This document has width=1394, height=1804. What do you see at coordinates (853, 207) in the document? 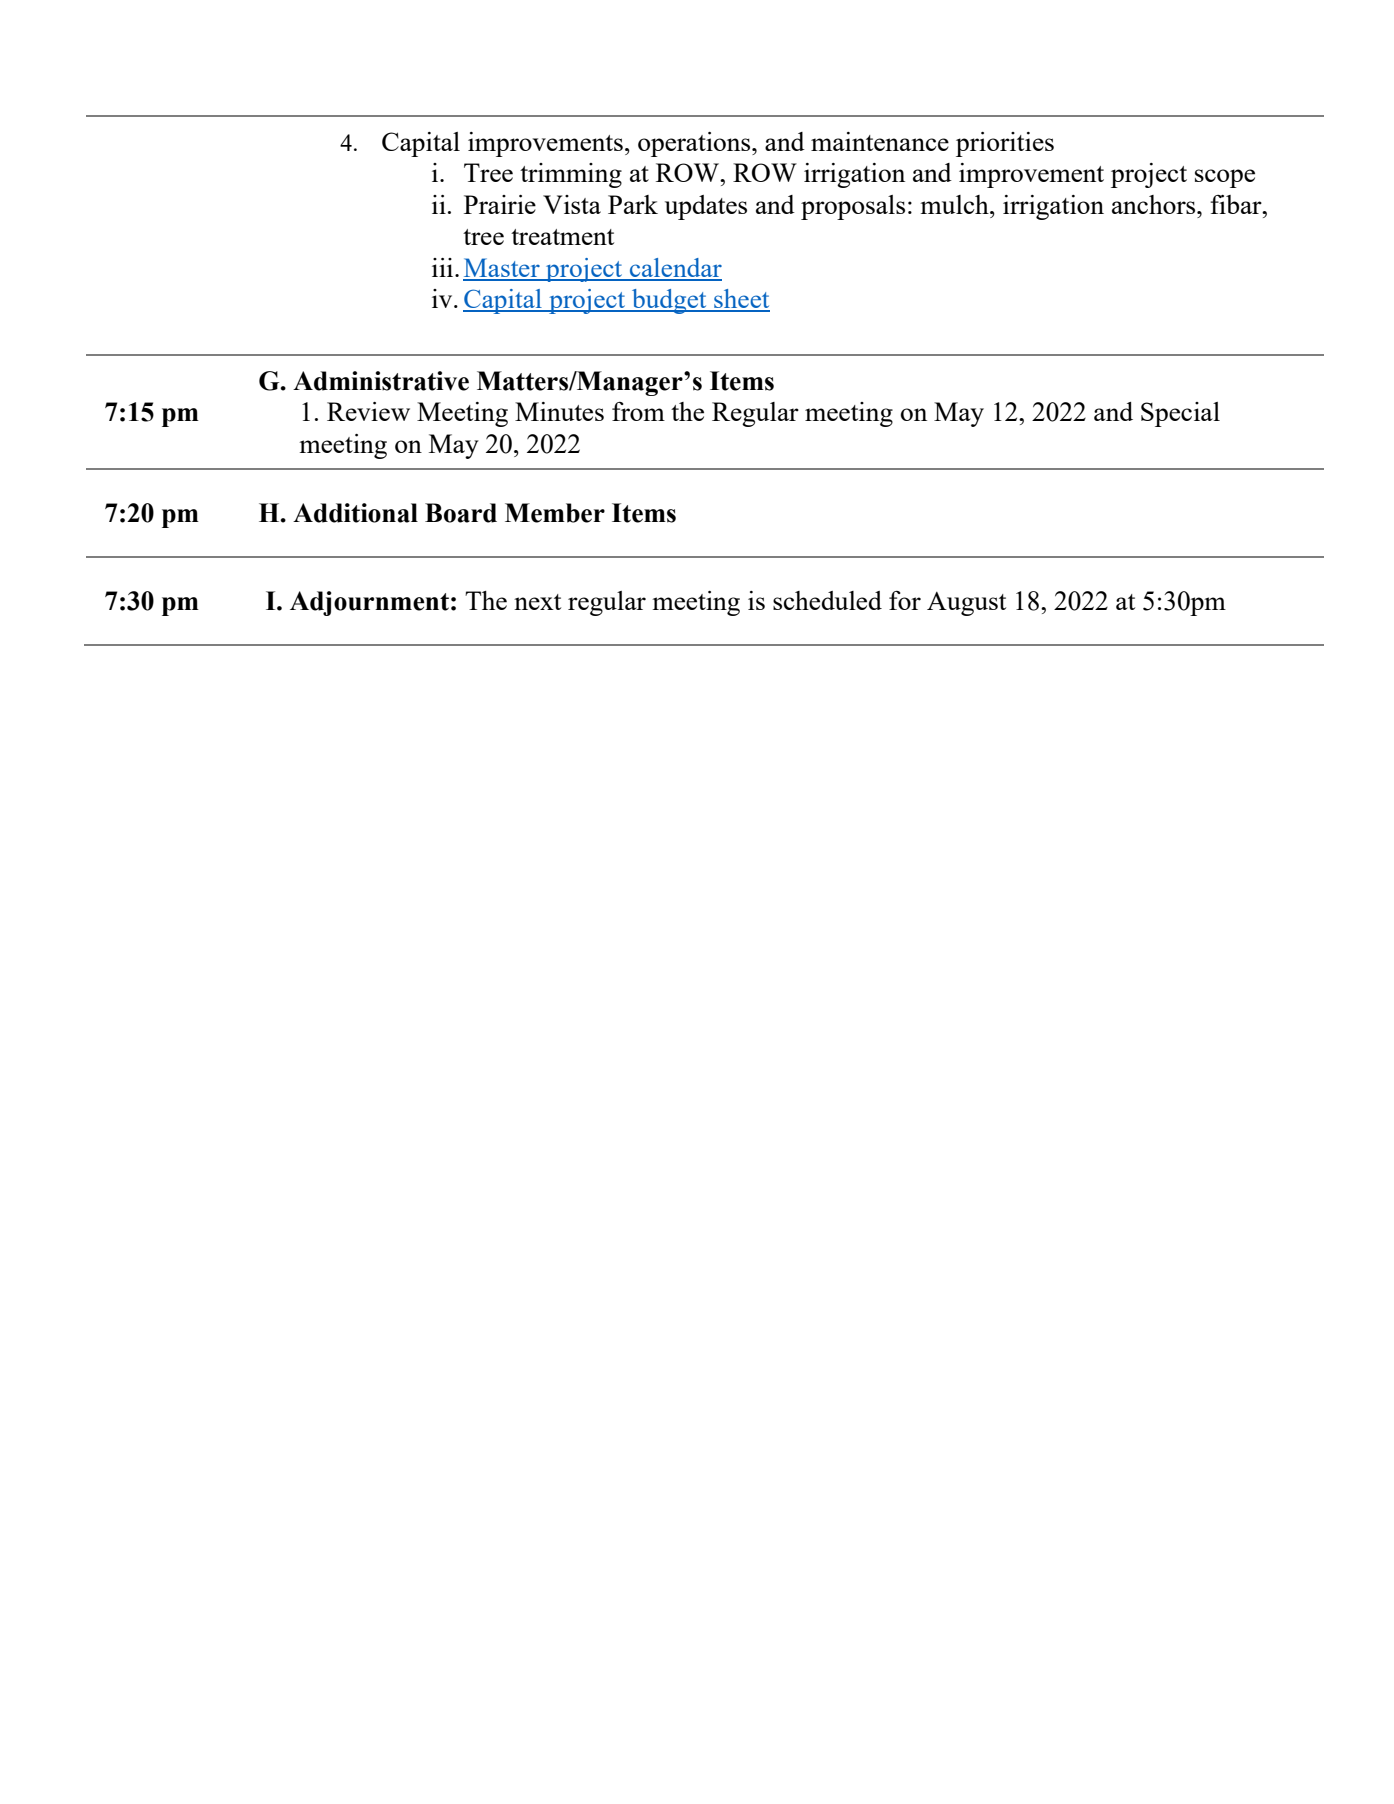
I see `proposals` at bounding box center [853, 207].
